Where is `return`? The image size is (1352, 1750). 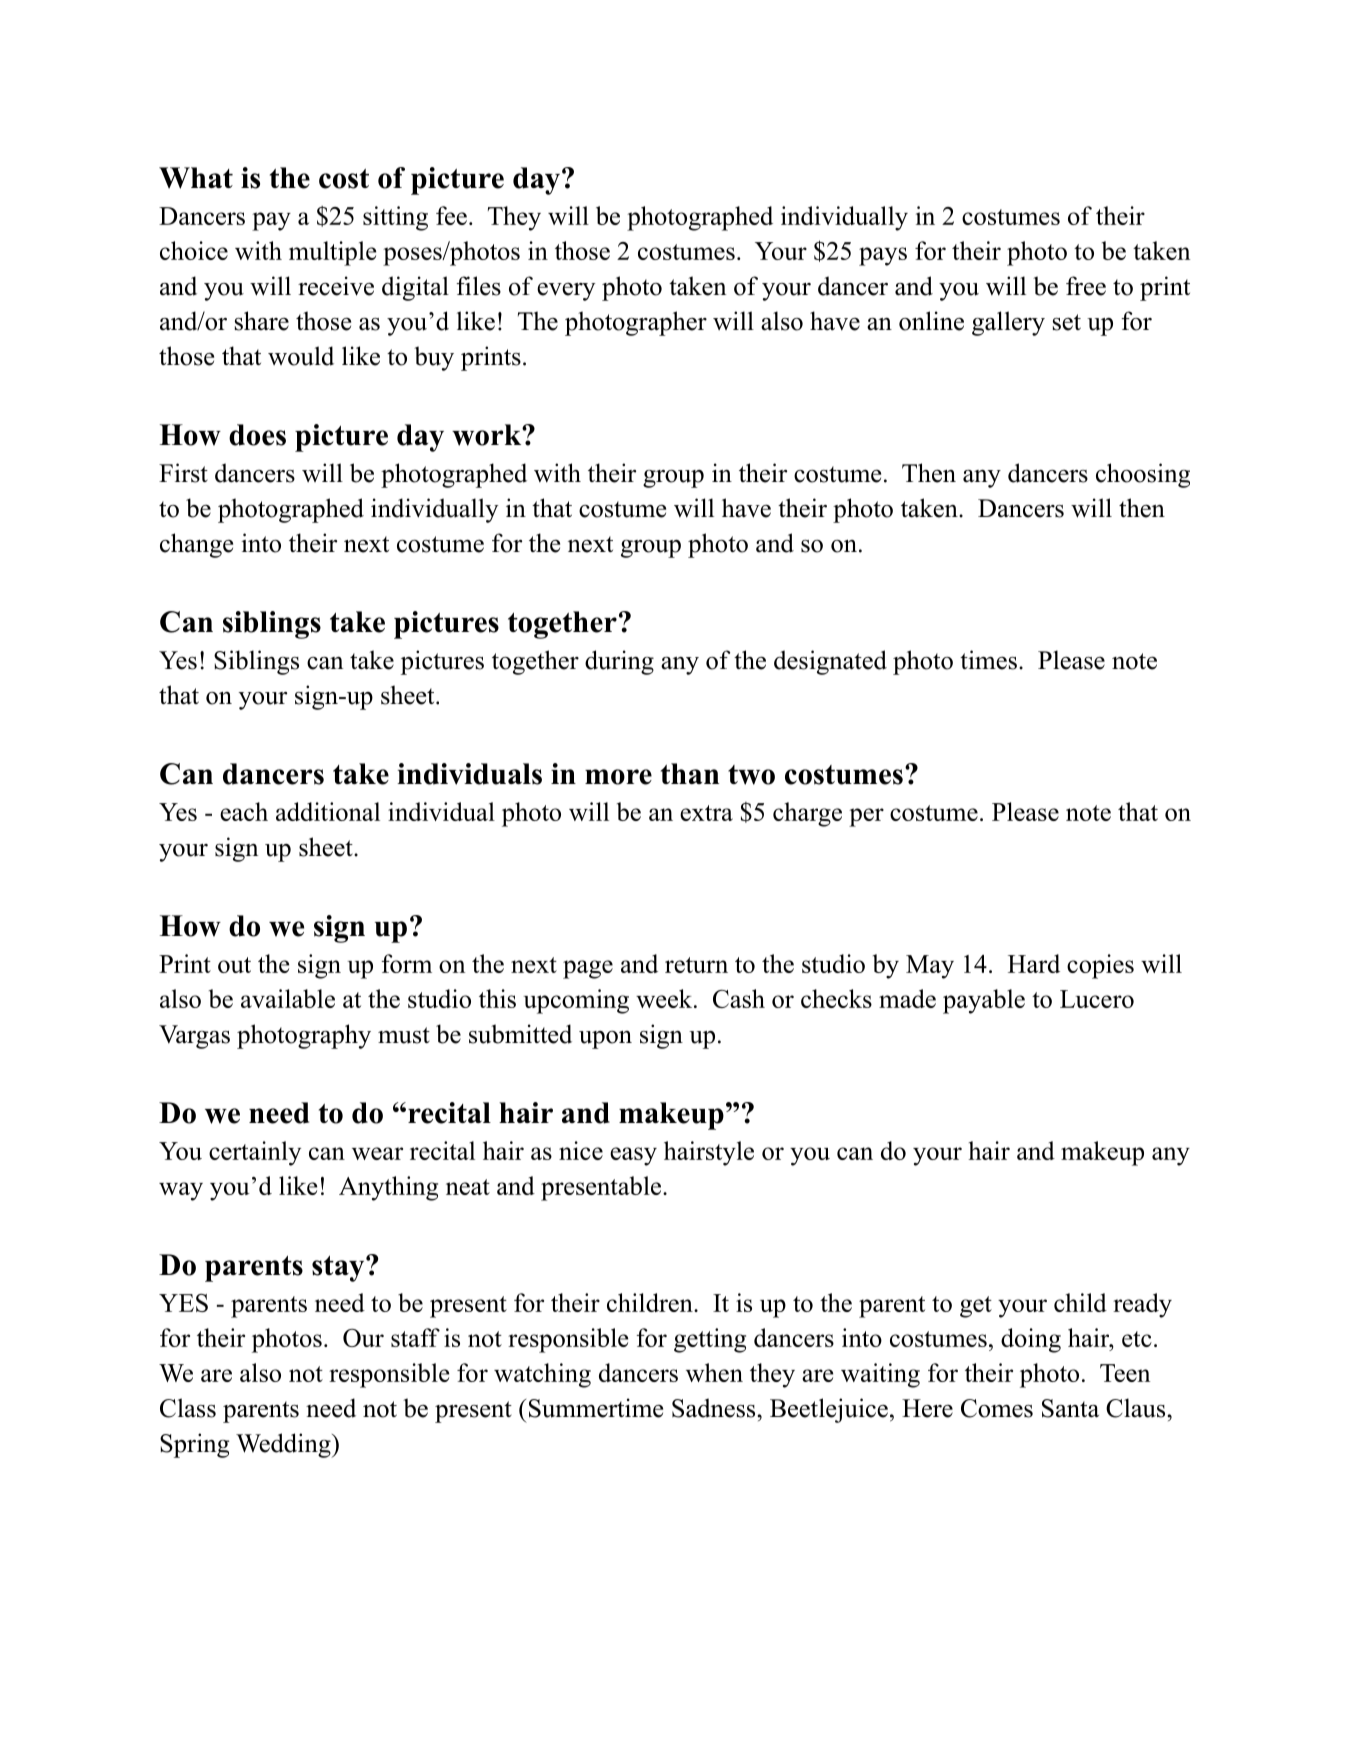 return is located at coordinates (696, 965).
